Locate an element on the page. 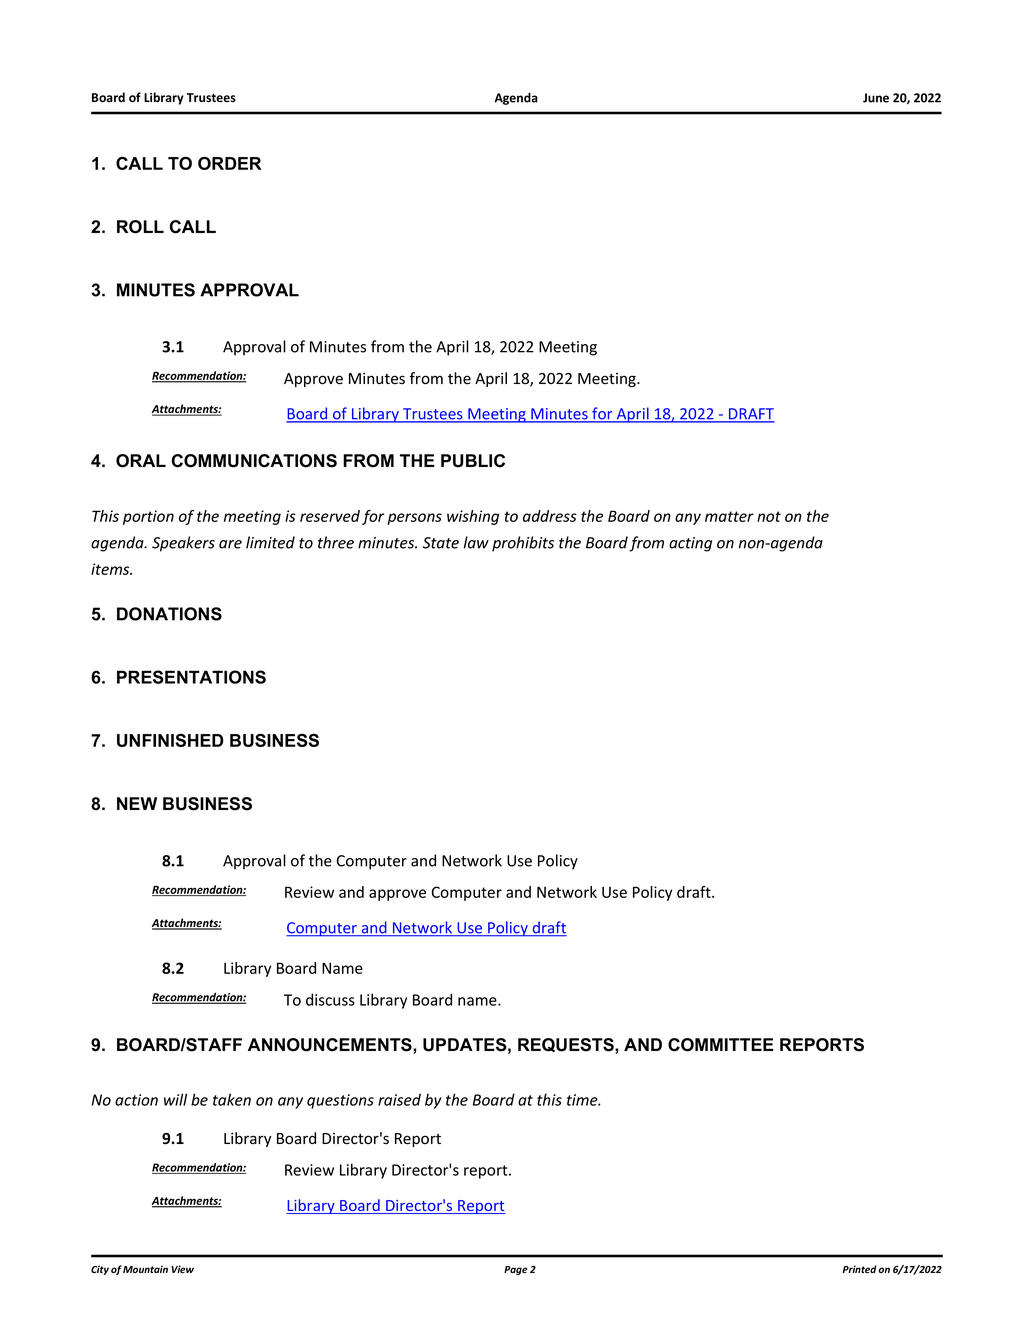 This image has width=1034, height=1338. COMMITTEE is located at coordinates (721, 1045).
